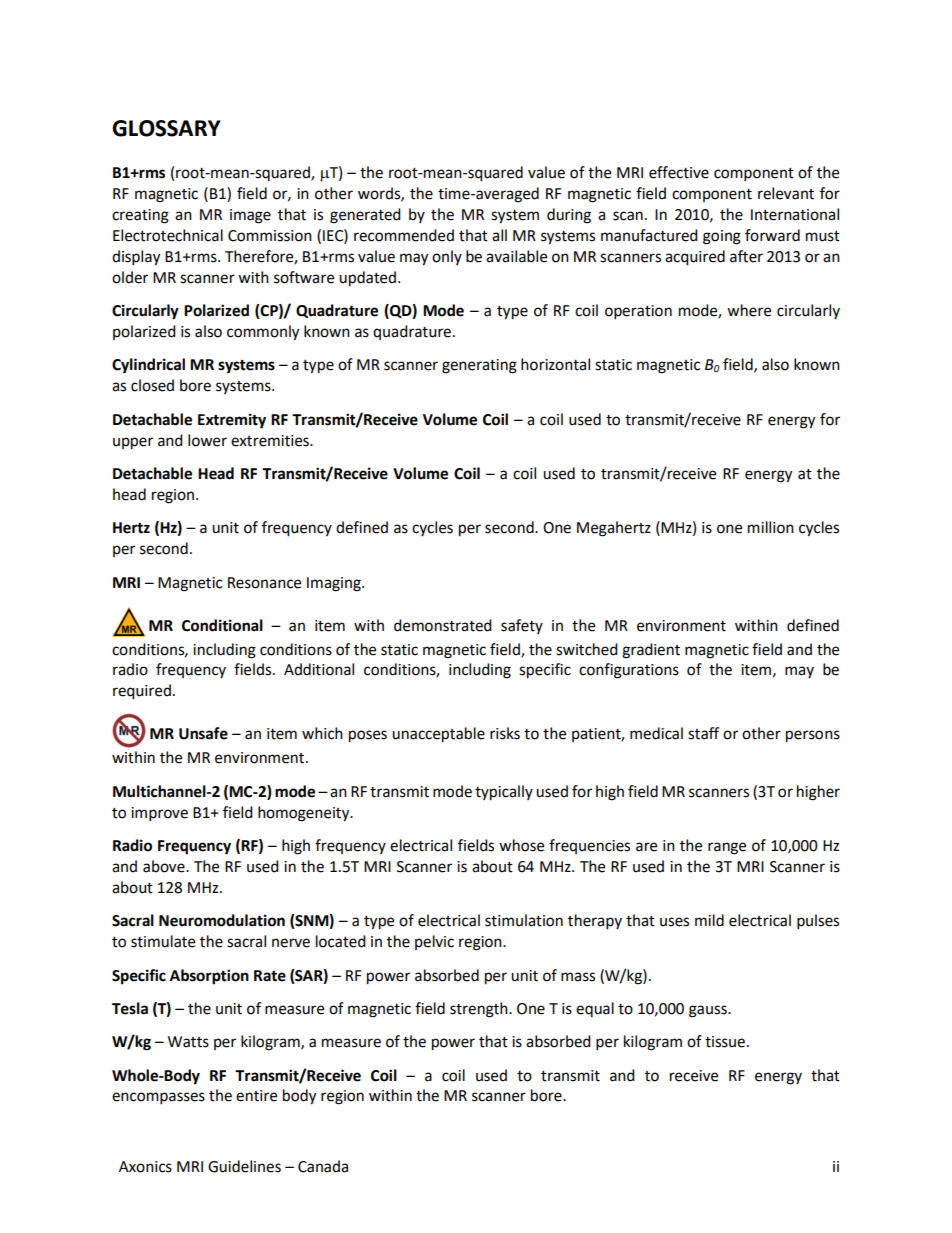 Image resolution: width=952 pixels, height=1233 pixels. Describe the element at coordinates (651, 651) in the screenshot. I see `gradient` at that location.
